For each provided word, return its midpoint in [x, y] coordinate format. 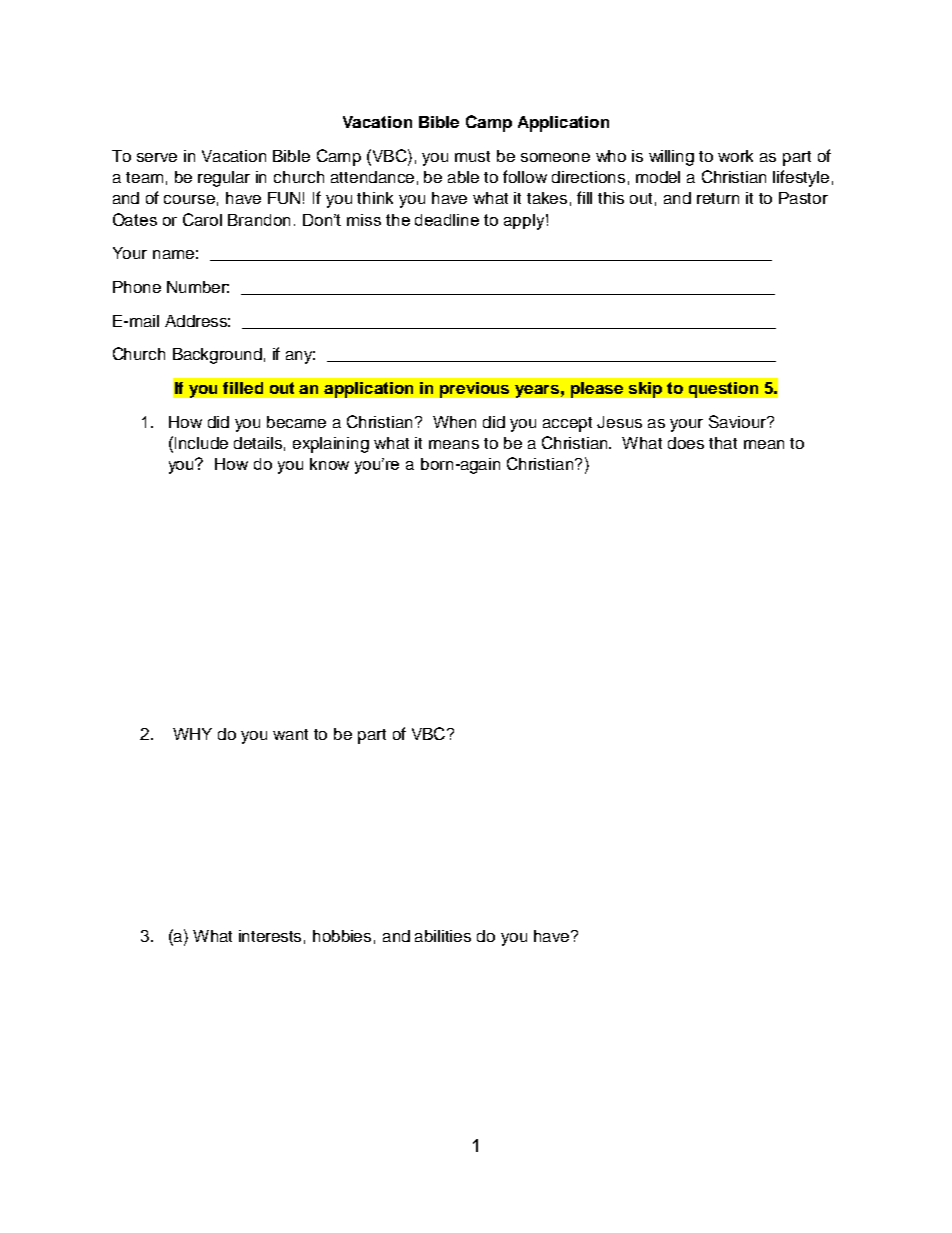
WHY [192, 734]
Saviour [738, 421]
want [290, 734]
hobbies [342, 936]
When [454, 422]
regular [224, 179]
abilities [443, 936]
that [723, 443]
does [686, 443]
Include [201, 443]
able [463, 177]
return [718, 198]
